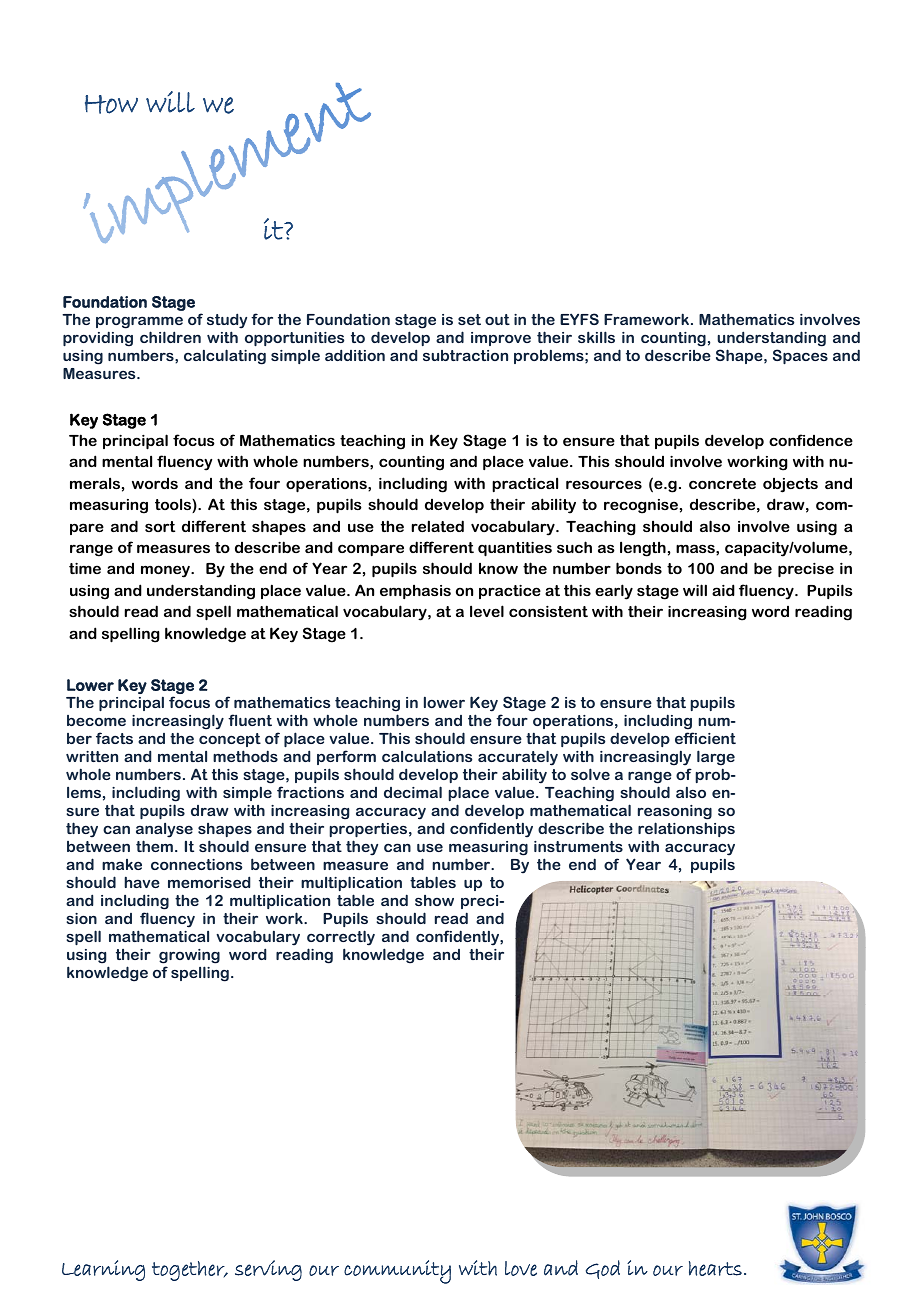 The image size is (924, 1308). I want to click on Spaces, so click(800, 356).
